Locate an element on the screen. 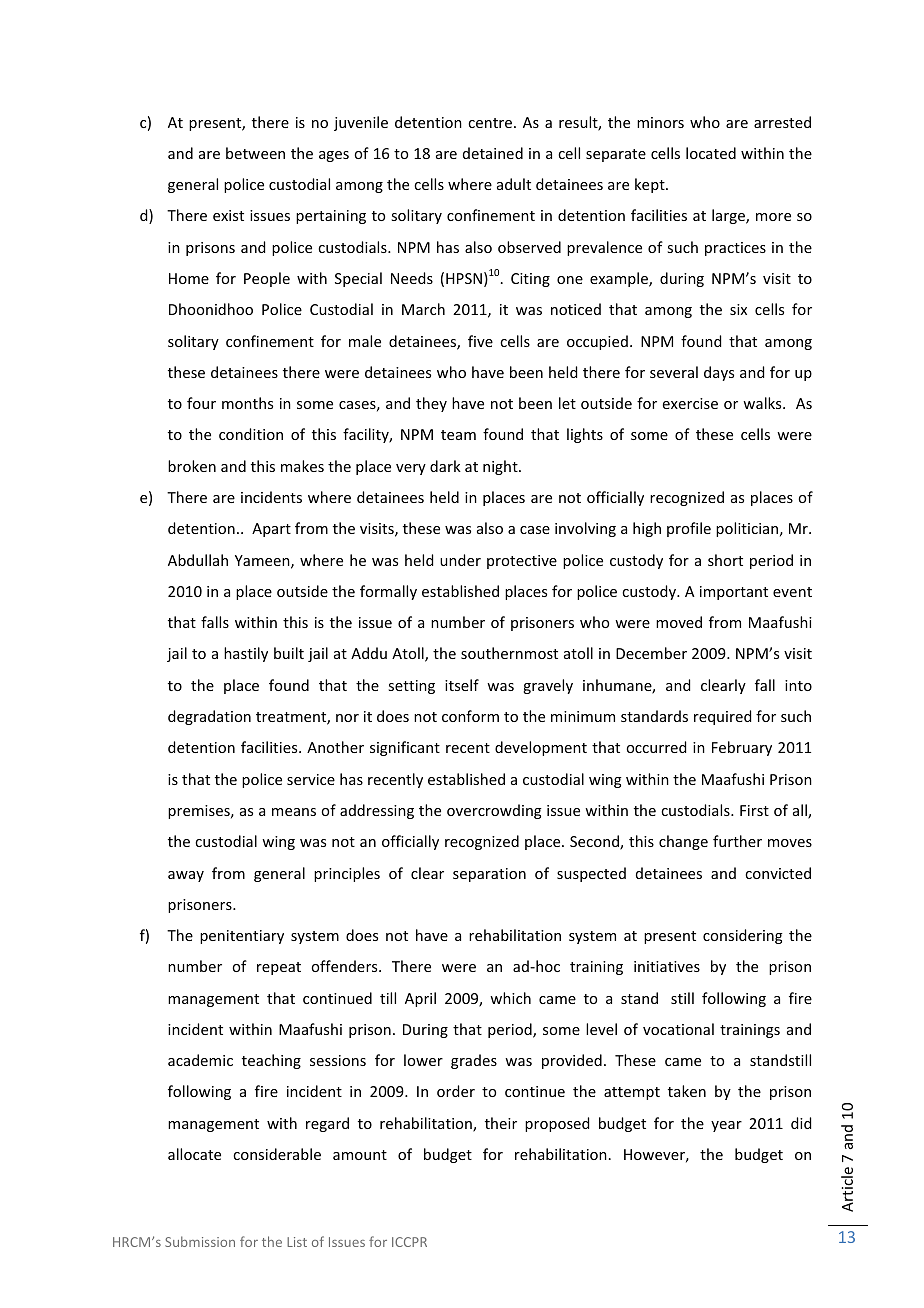 Image resolution: width=924 pixels, height=1308 pixels. detained is located at coordinates (493, 153).
